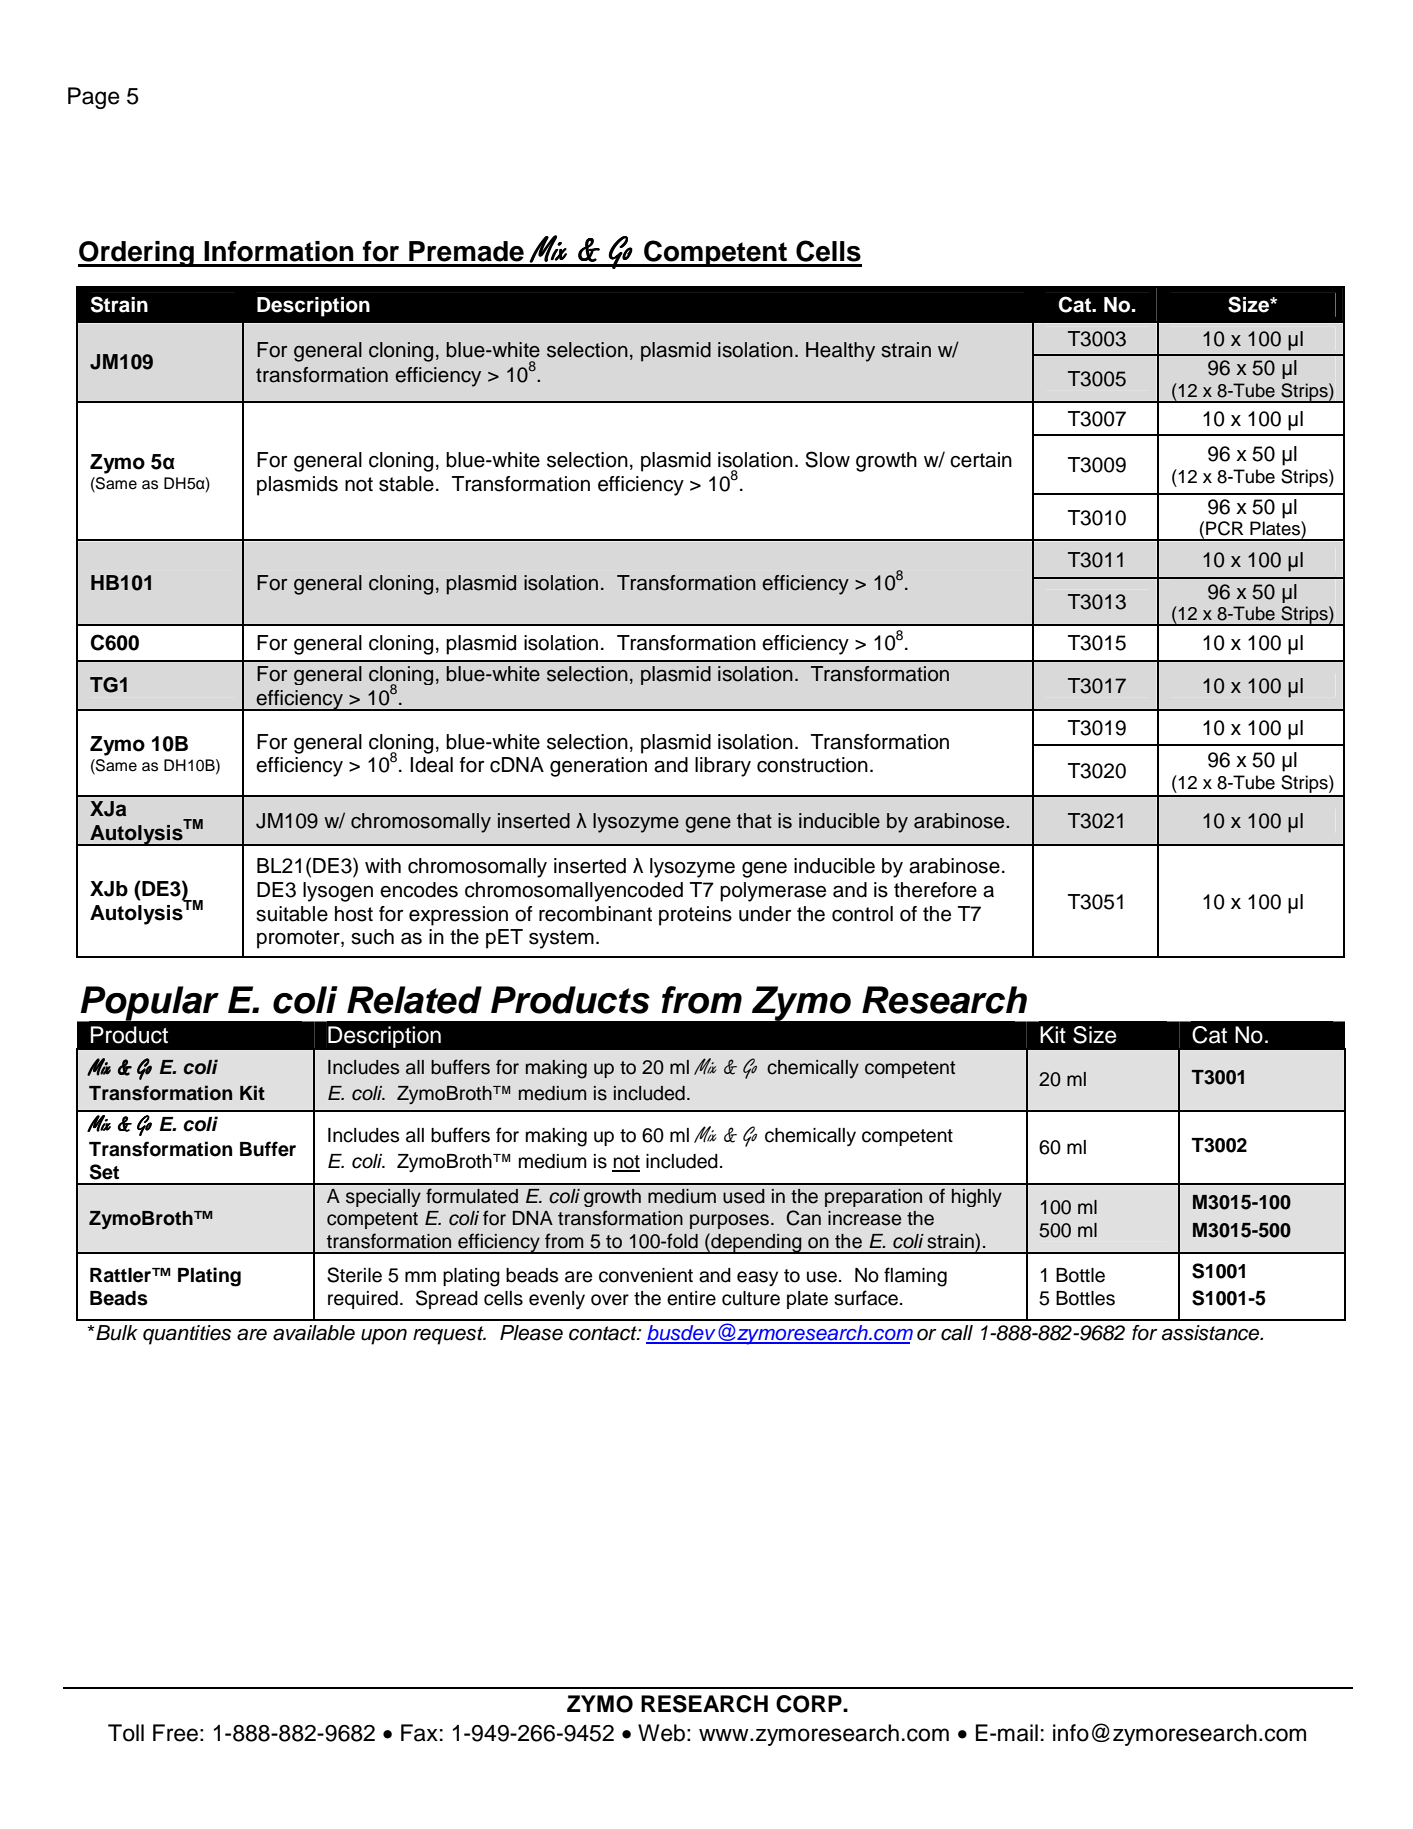 This document has height=1829, width=1413. What do you see at coordinates (104, 1172) in the document?
I see `Set` at bounding box center [104, 1172].
